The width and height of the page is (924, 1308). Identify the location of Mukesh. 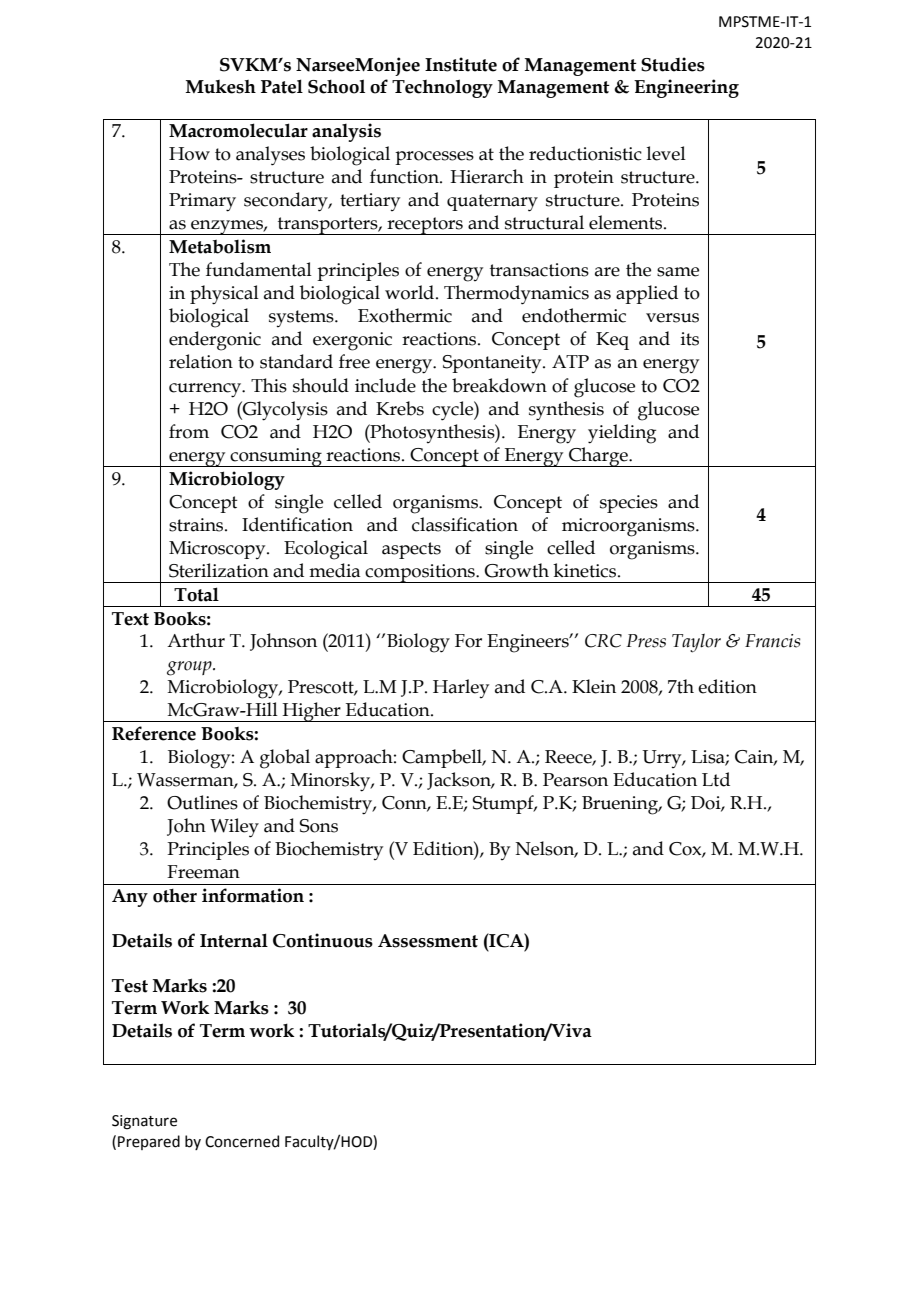
(221, 87).
